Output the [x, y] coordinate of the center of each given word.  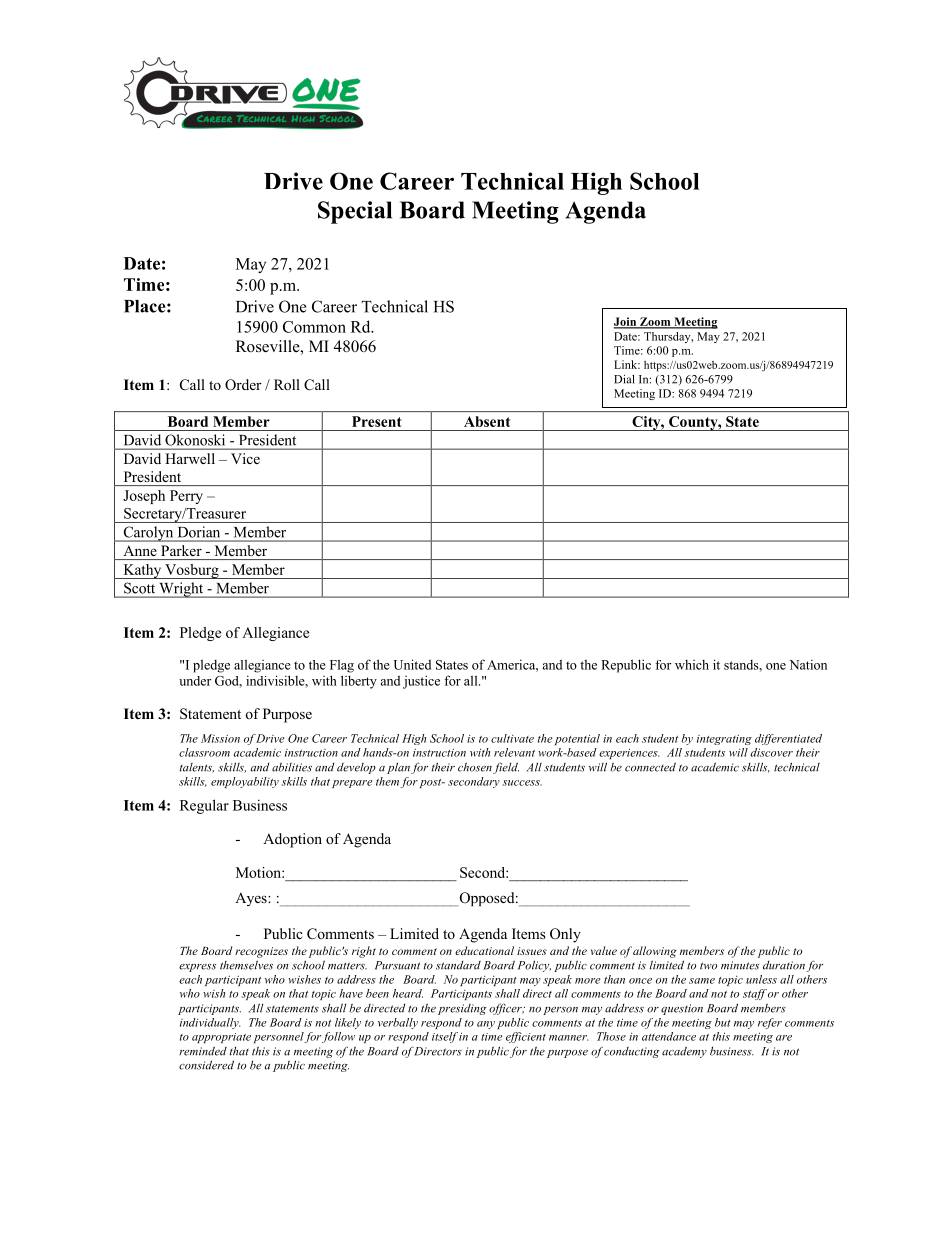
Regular [204, 806]
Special [355, 212]
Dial [624, 379]
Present [377, 421]
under [195, 681]
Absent [487, 421]
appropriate [221, 1038]
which [692, 665]
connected [650, 767]
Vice [245, 458]
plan [398, 768]
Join [626, 322]
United [412, 664]
